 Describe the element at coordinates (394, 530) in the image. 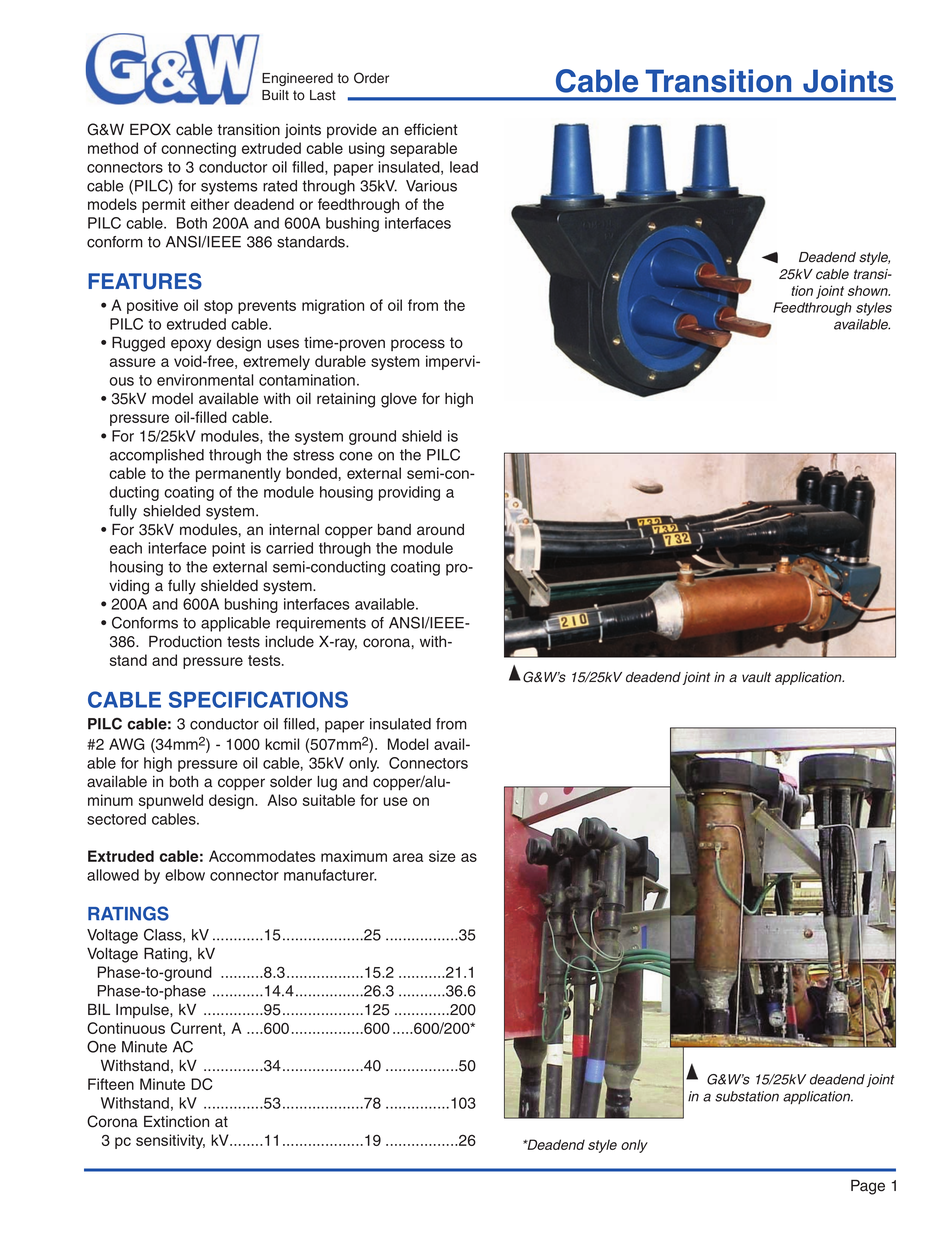

I see `band` at that location.
